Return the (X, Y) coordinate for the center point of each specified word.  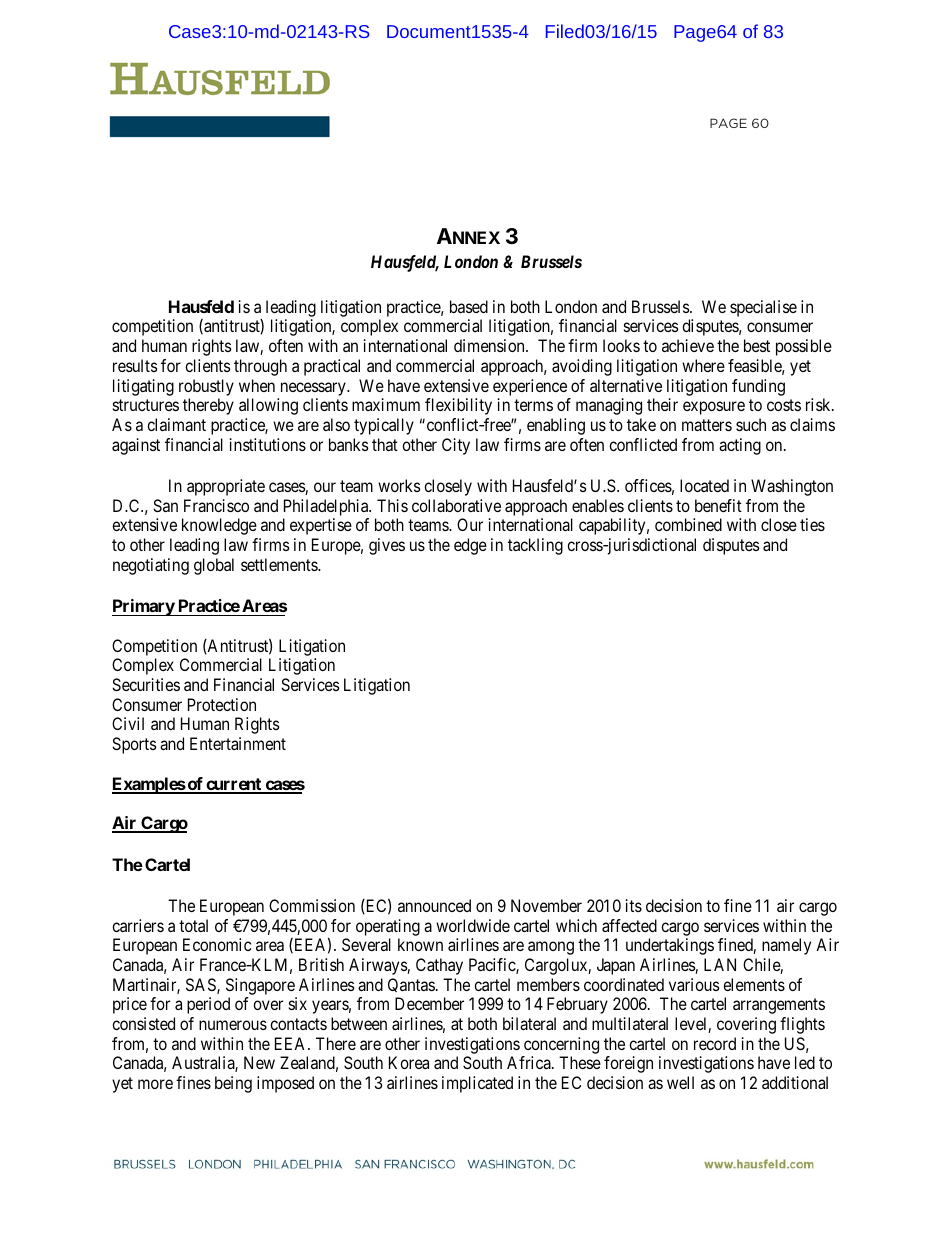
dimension (490, 345)
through (260, 367)
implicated (477, 1084)
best (757, 345)
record (715, 1043)
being (233, 1084)
